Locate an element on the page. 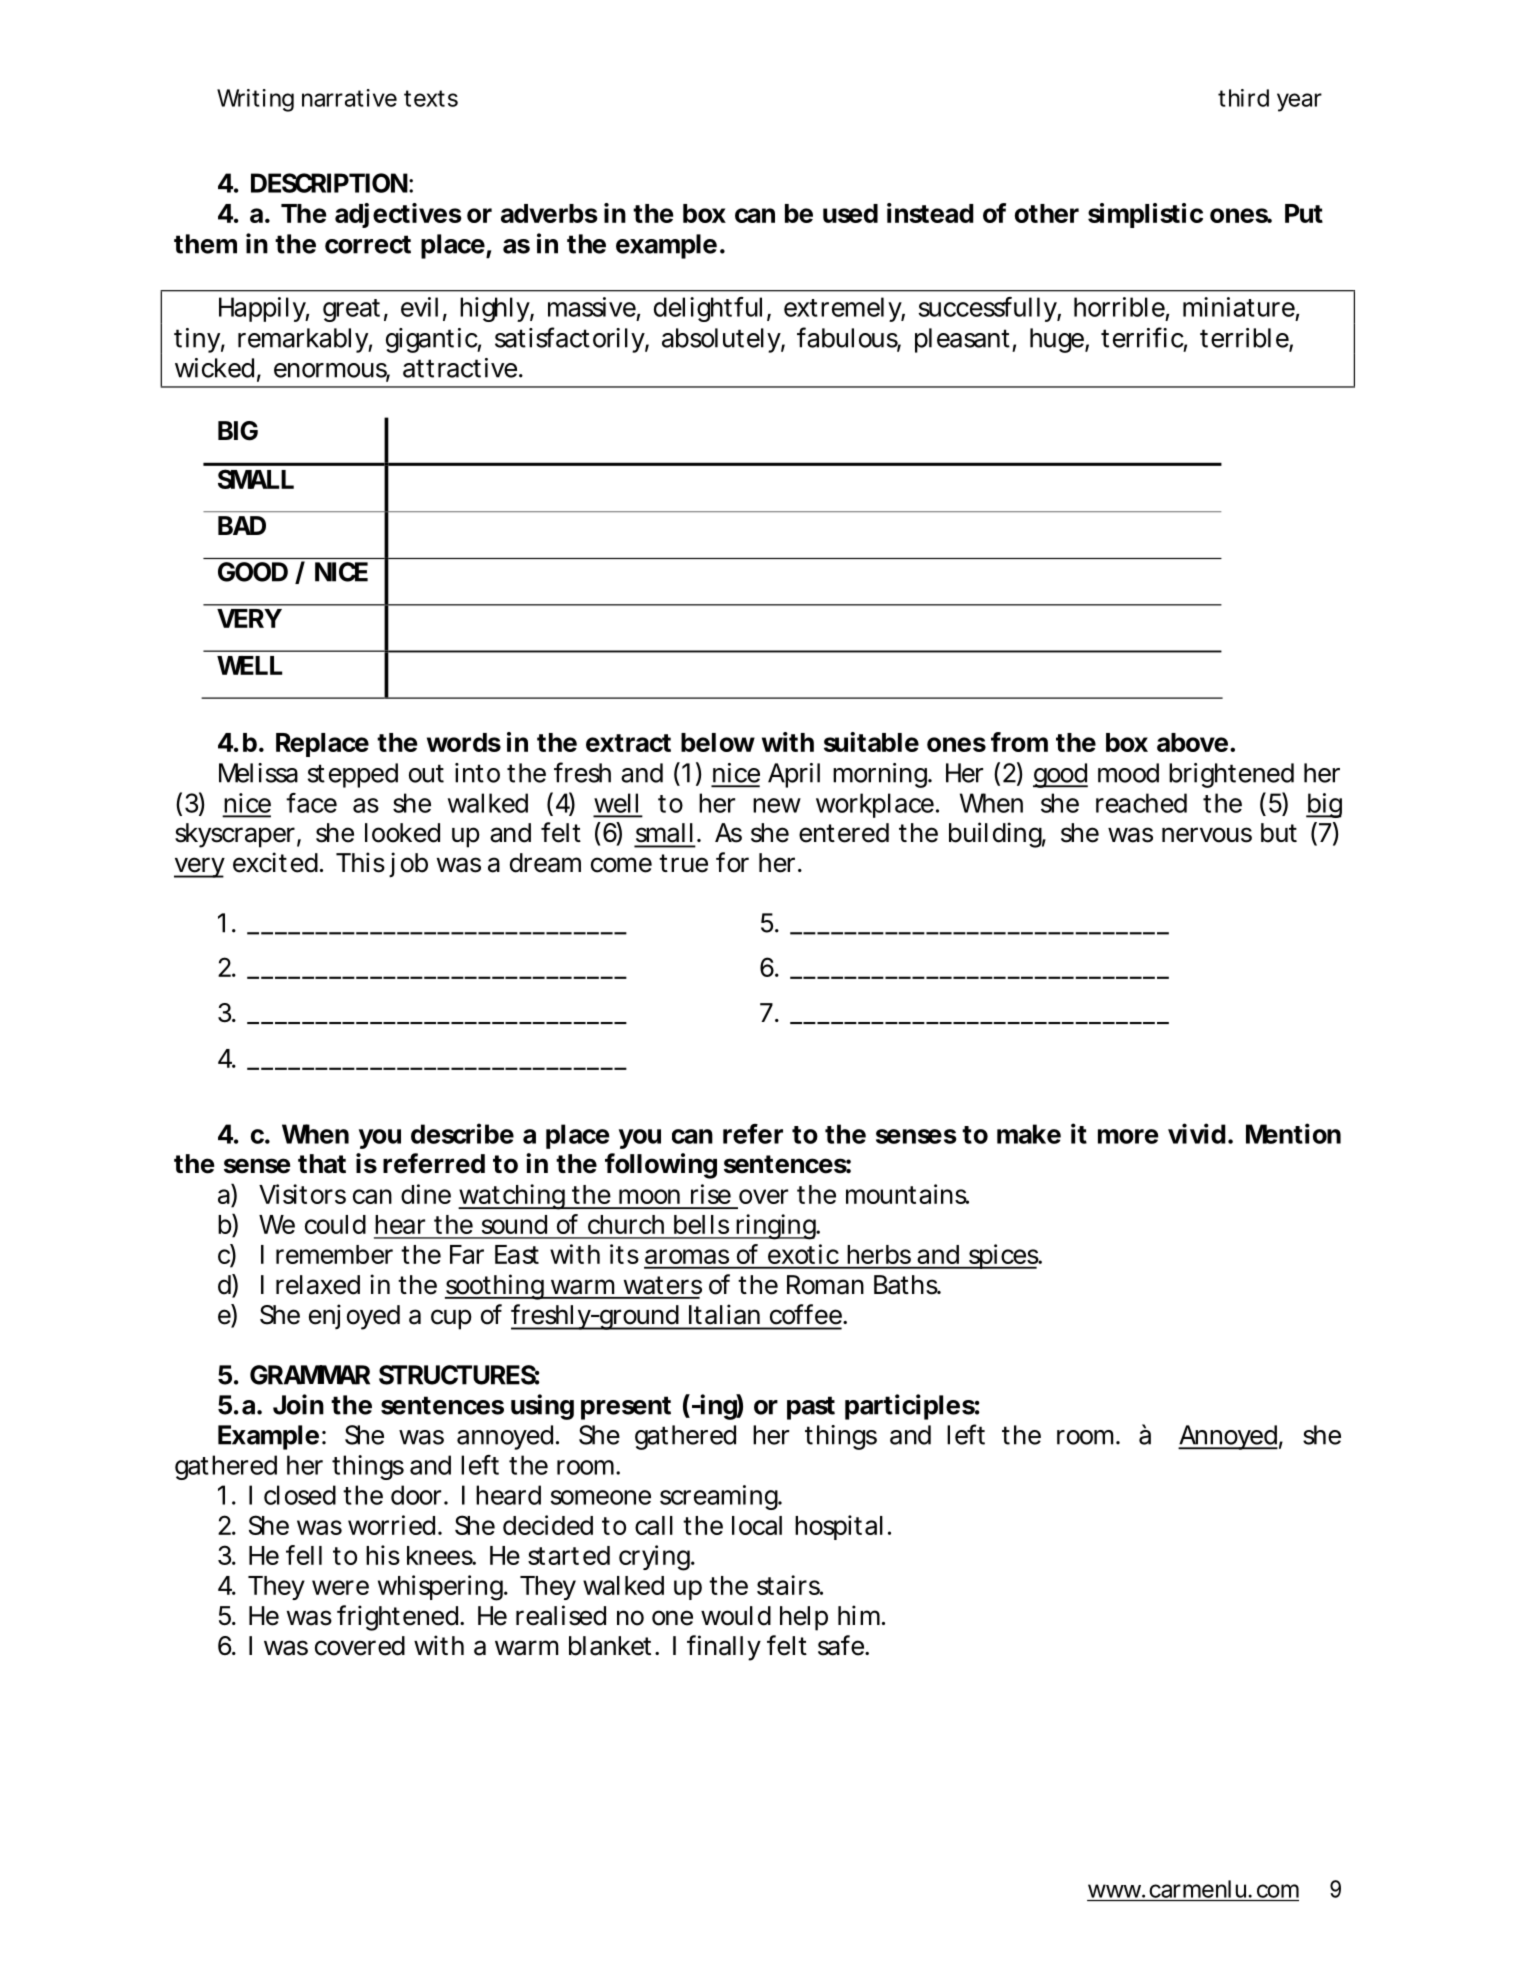 The width and height of the page is (1535, 1986). skyscraper is located at coordinates (235, 835).
